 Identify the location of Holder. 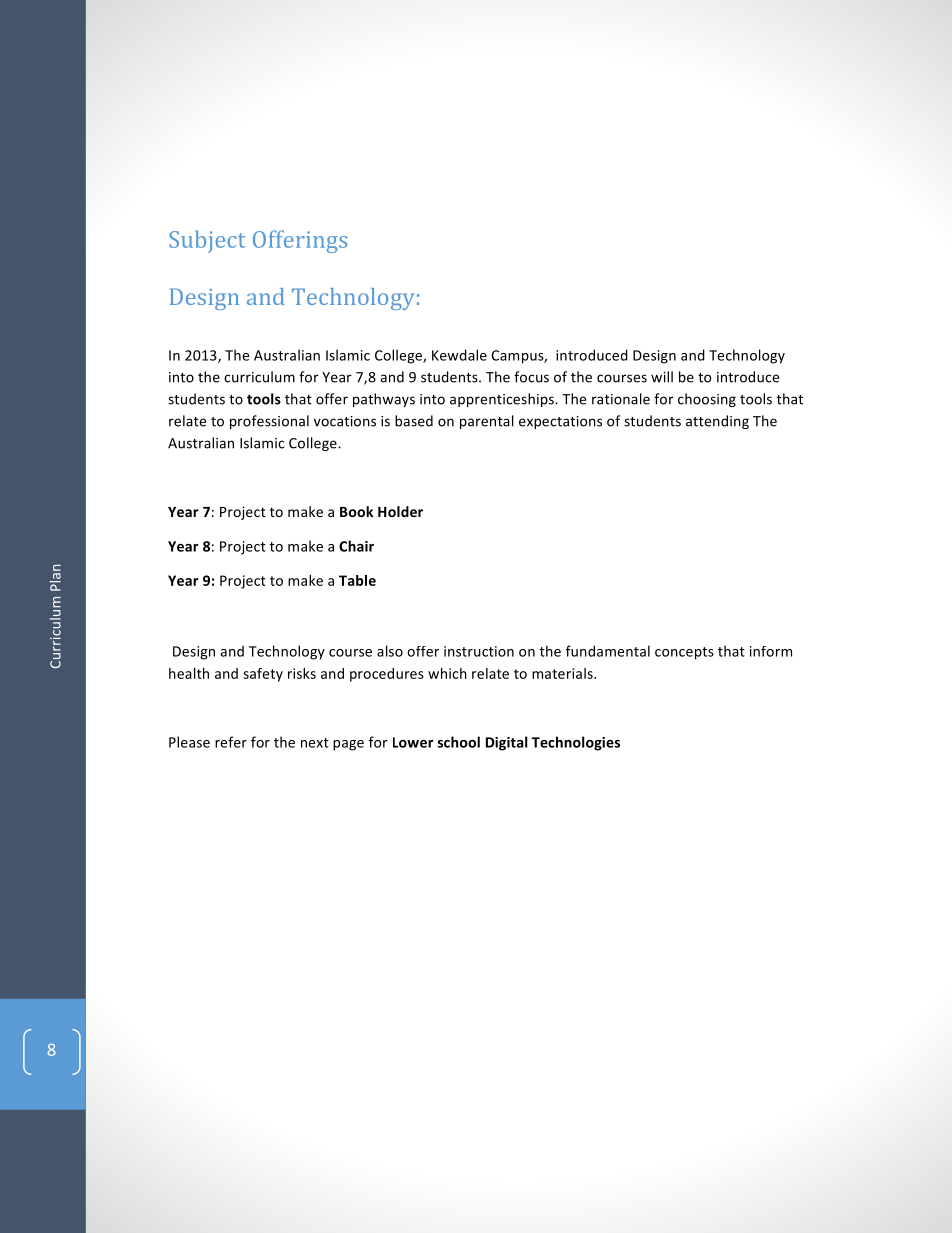
(400, 511).
